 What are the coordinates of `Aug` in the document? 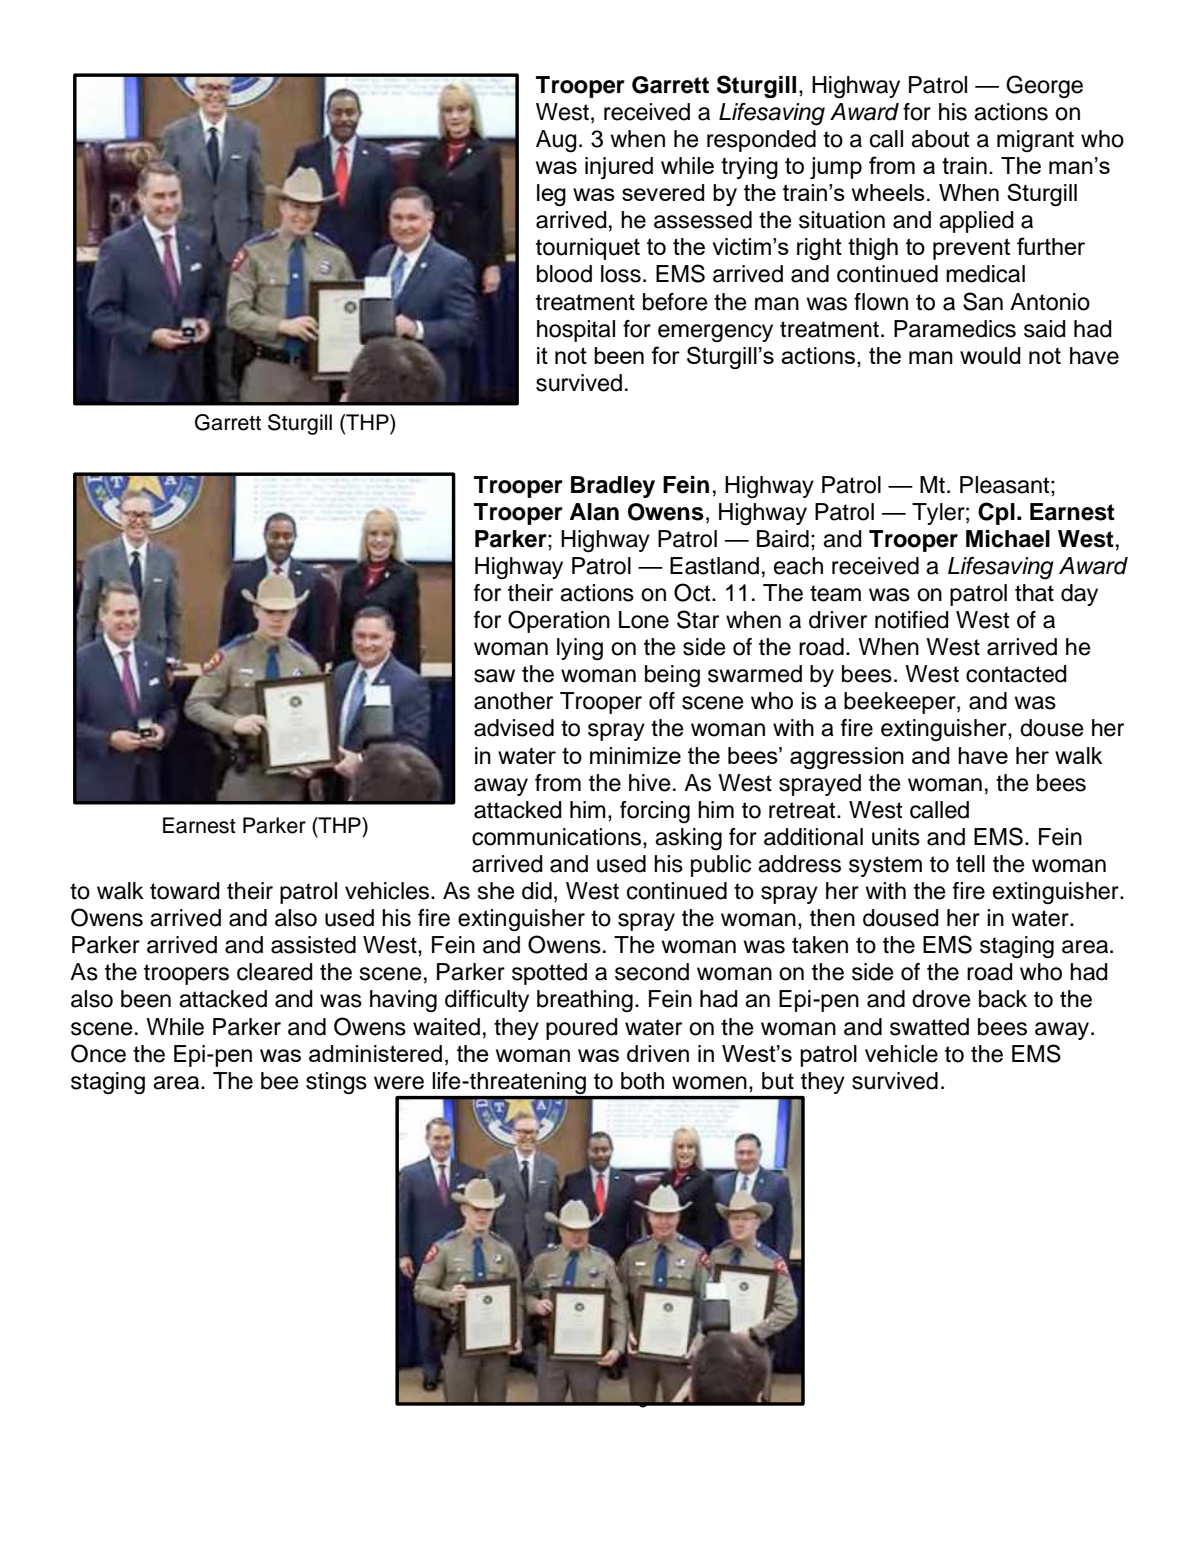 It's located at (556, 141).
